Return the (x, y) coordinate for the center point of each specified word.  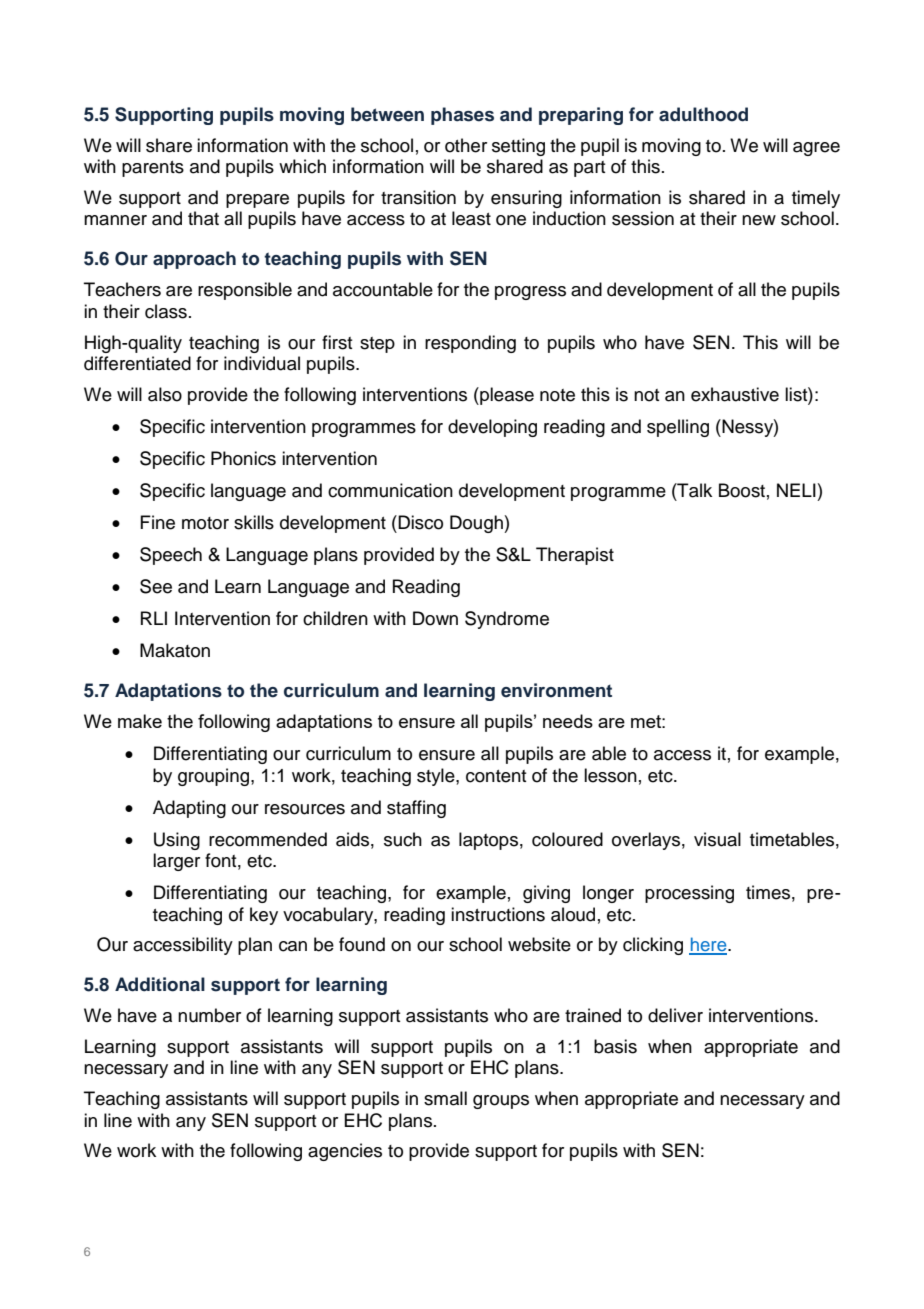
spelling (678, 428)
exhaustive (735, 394)
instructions (498, 914)
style (437, 777)
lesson (610, 775)
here (709, 945)
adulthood (703, 114)
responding (470, 344)
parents (153, 169)
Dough (477, 524)
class (166, 311)
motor (205, 523)
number (209, 1015)
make (140, 721)
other (466, 145)
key (264, 916)
